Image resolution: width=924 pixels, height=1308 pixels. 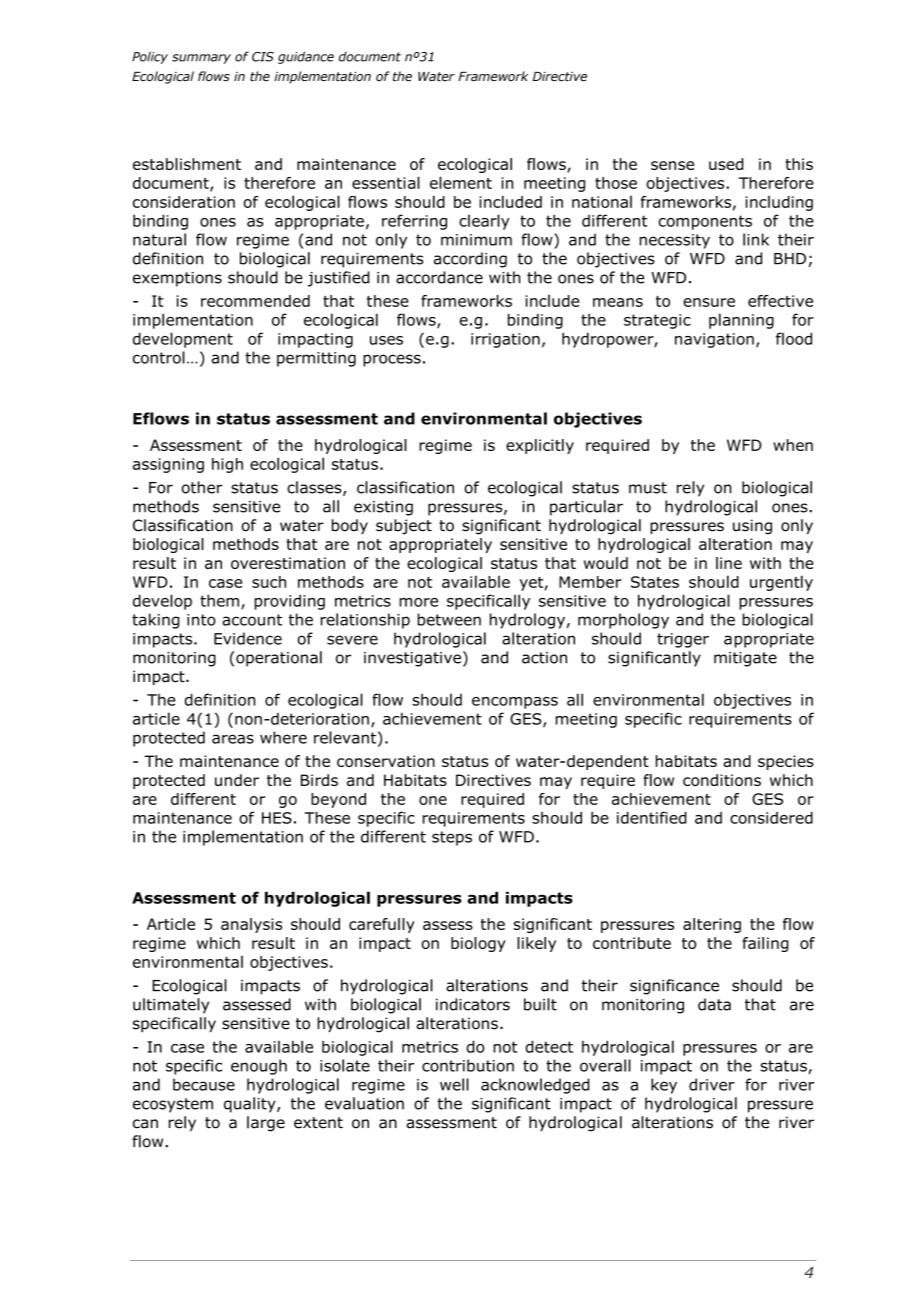 I want to click on line, so click(x=729, y=563).
